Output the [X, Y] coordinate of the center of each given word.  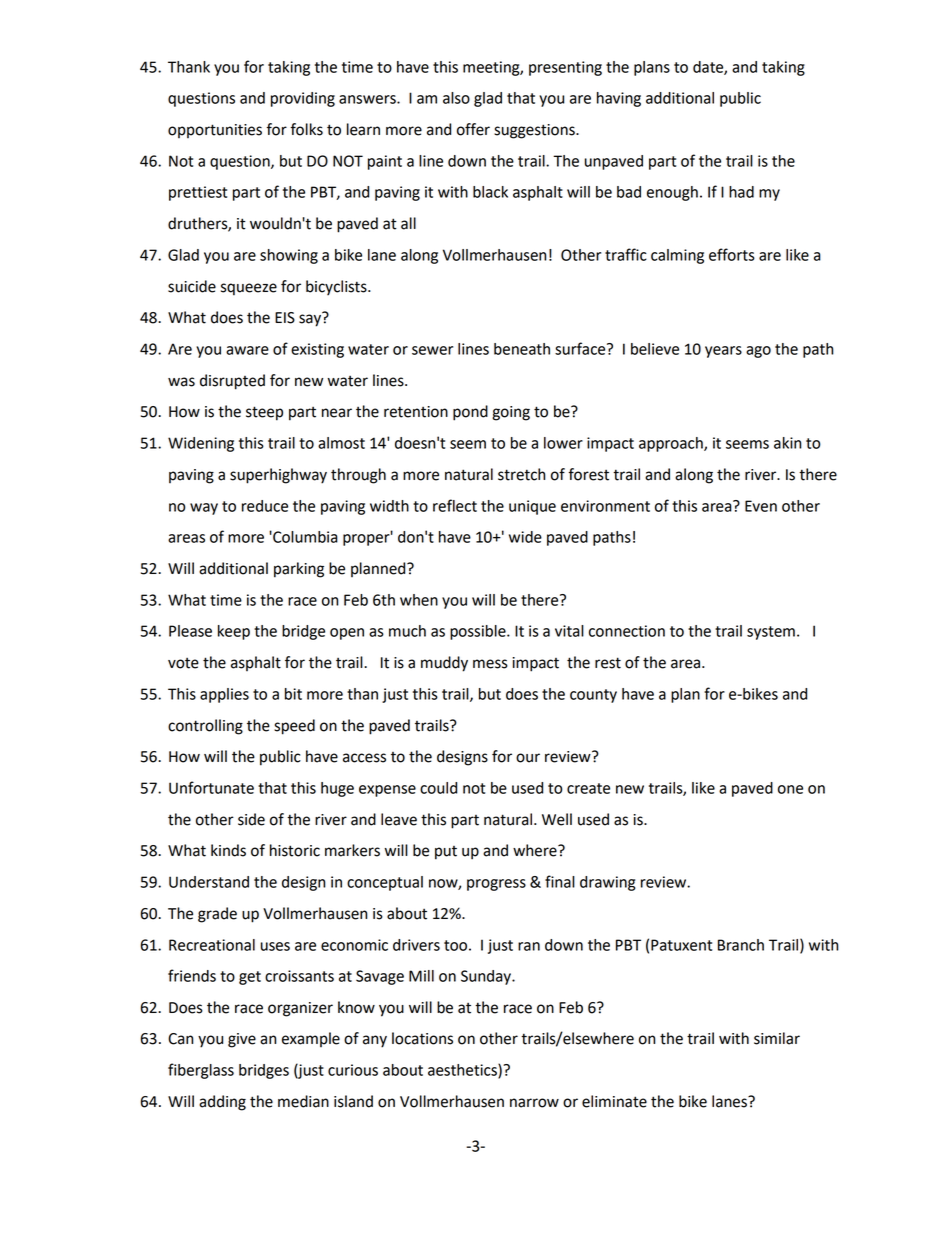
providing [303, 99]
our [528, 758]
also [456, 98]
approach [672, 444]
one [790, 789]
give [242, 1040]
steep [264, 413]
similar [777, 1038]
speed [294, 727]
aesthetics [463, 1071]
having [619, 99]
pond [470, 413]
